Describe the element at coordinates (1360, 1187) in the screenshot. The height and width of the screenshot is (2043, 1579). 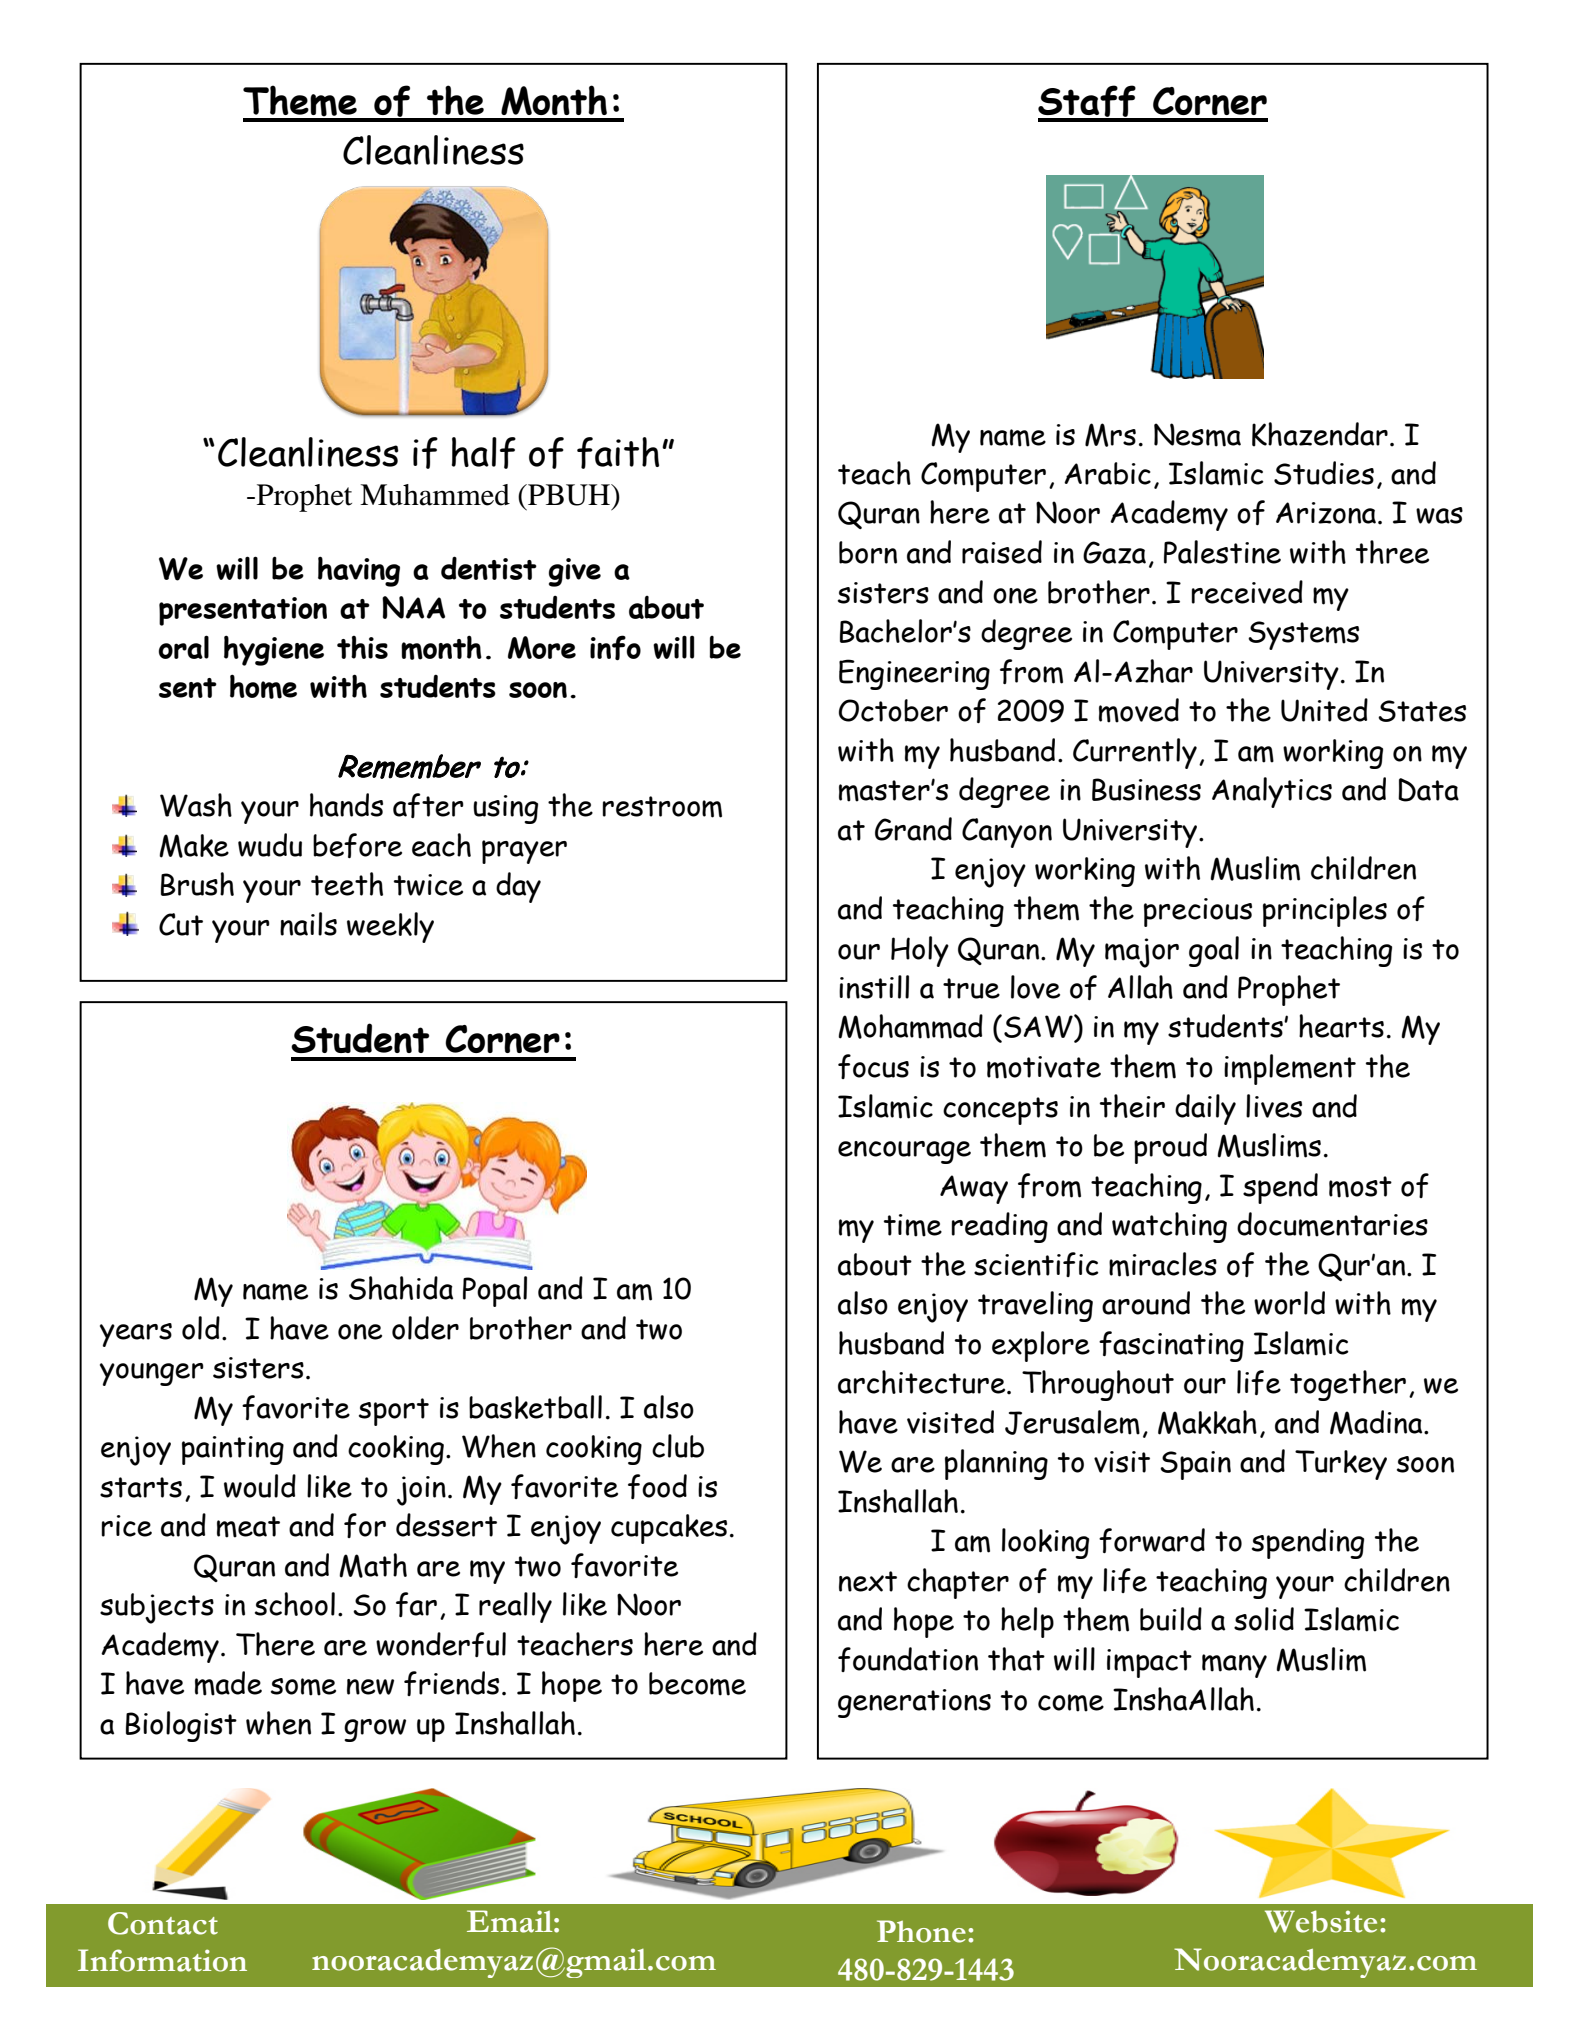
I see `most` at that location.
